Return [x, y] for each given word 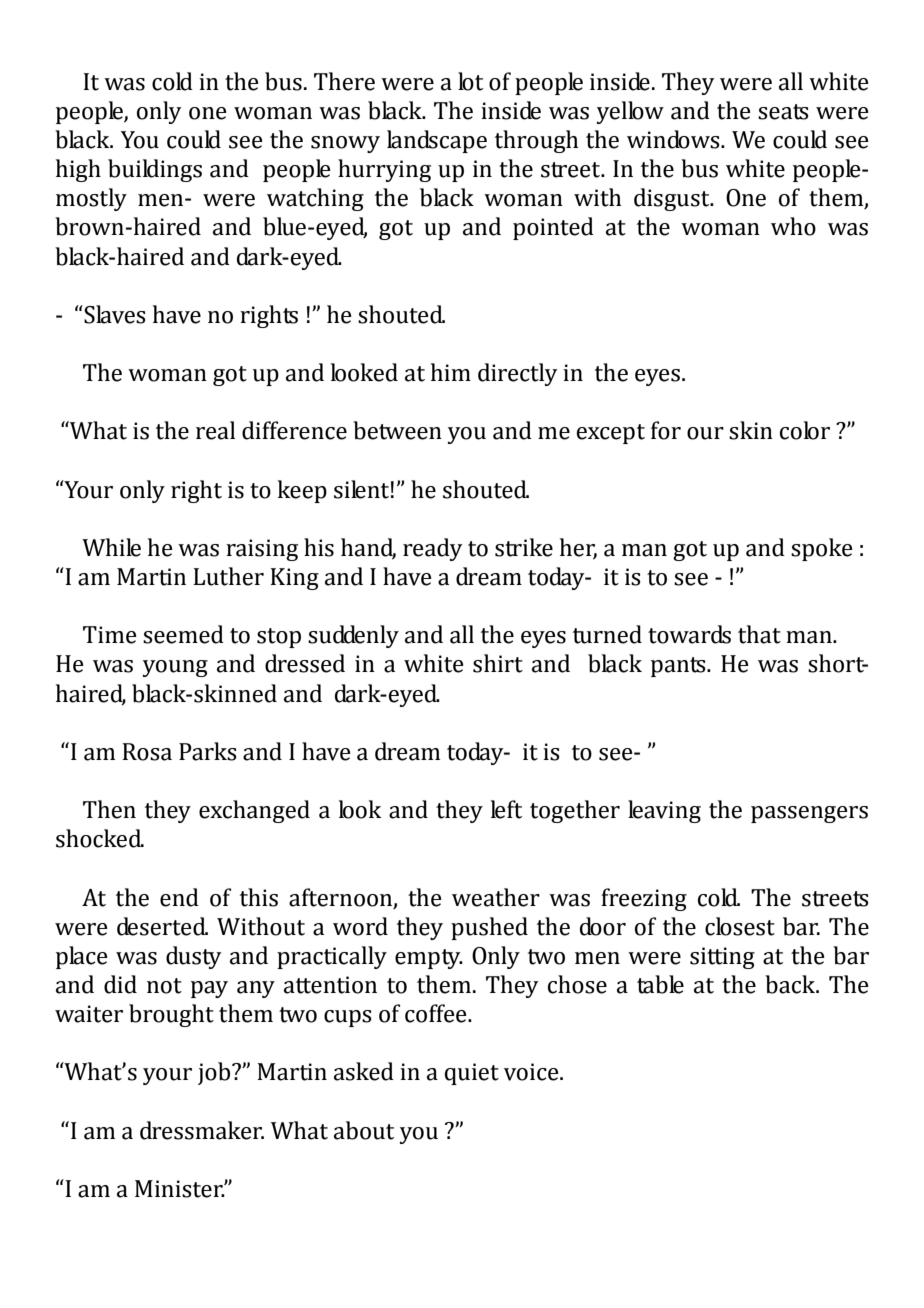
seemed [183, 634]
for [666, 430]
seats [783, 112]
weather [496, 897]
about [364, 1130]
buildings [155, 170]
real [215, 430]
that [759, 634]
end [179, 897]
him [451, 372]
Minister [180, 1189]
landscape [437, 141]
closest [740, 926]
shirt [498, 663]
